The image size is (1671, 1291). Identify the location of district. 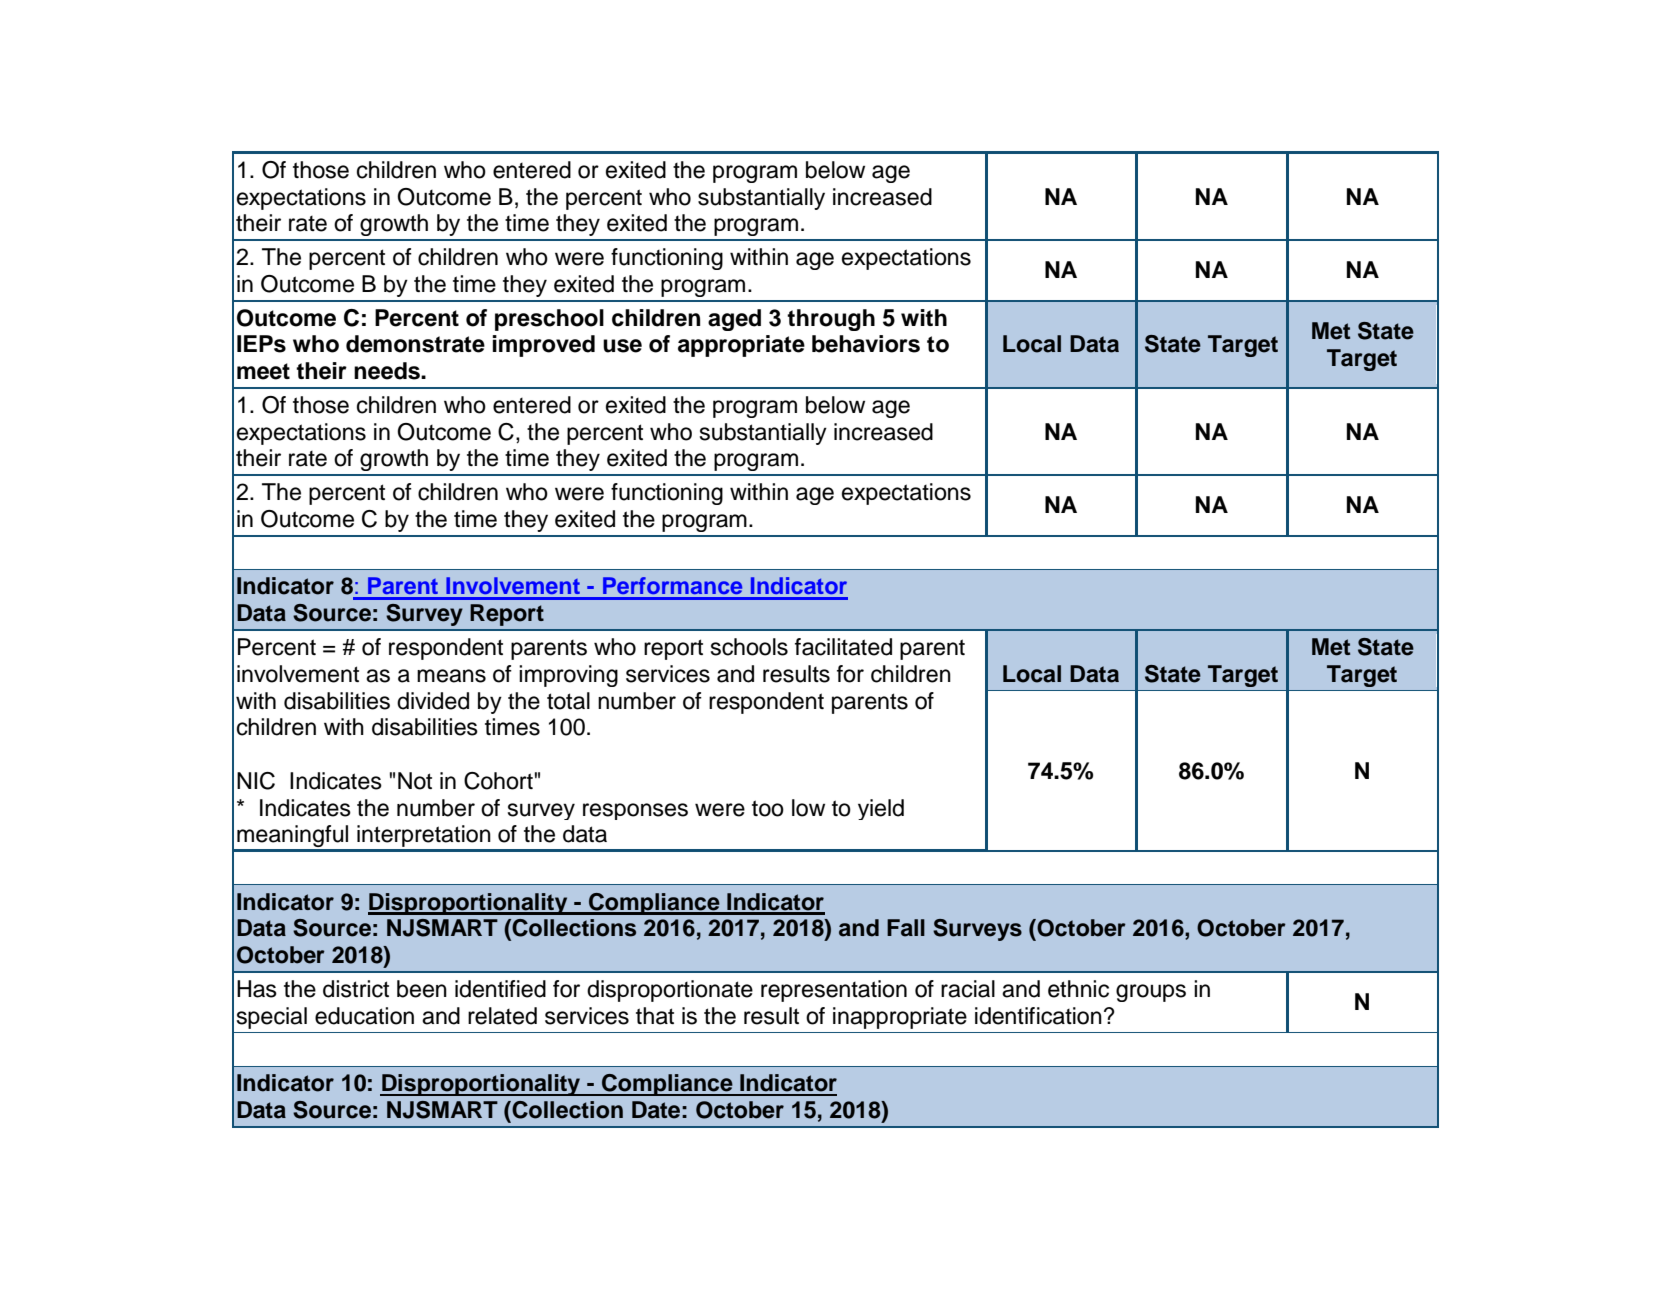
(356, 989).
